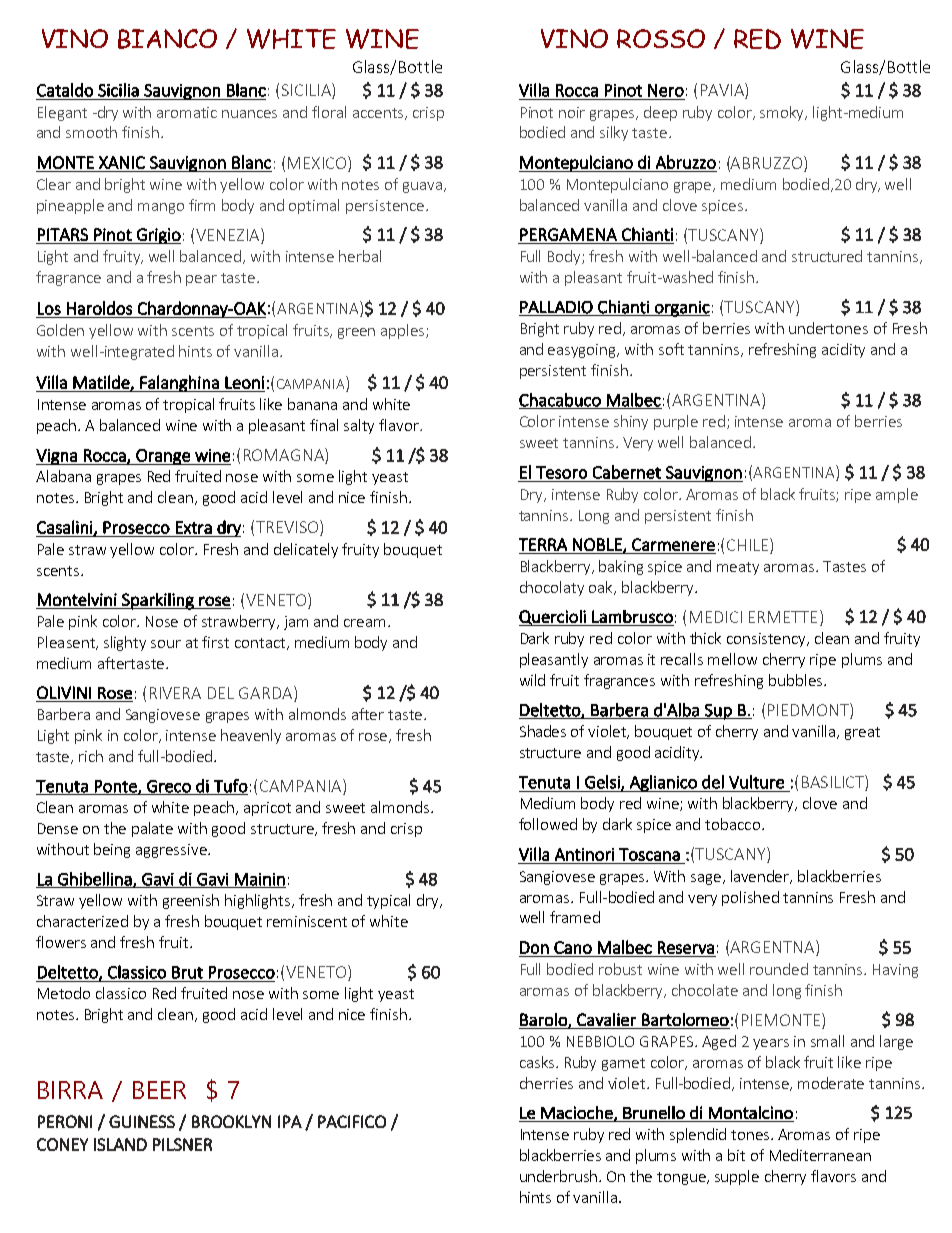 Image resolution: width=952 pixels, height=1233 pixels. What do you see at coordinates (167, 39) in the document?
I see `BIANCO` at bounding box center [167, 39].
